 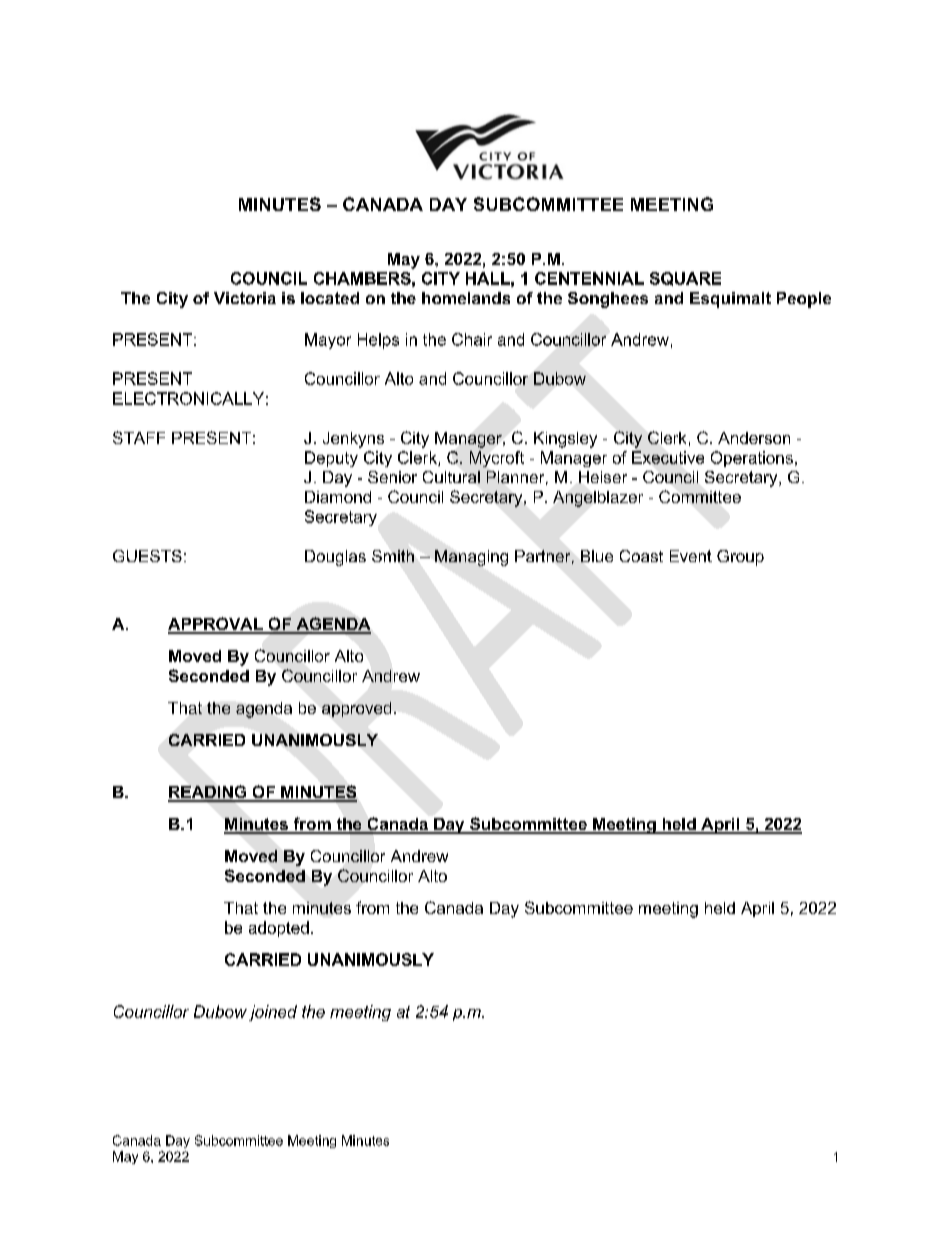 I want to click on APPROVAL, so click(x=216, y=625).
